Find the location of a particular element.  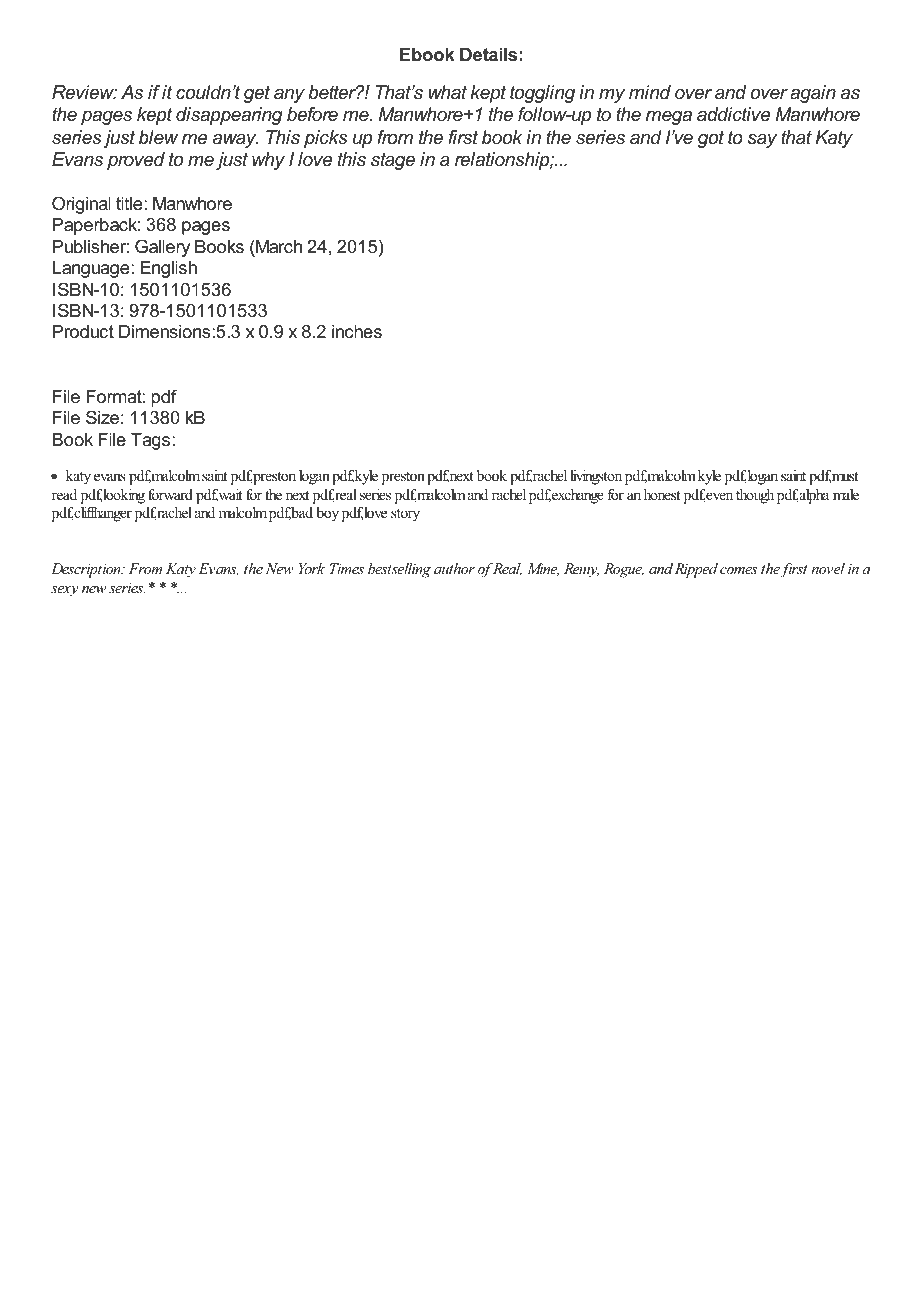

Product is located at coordinates (83, 331).
